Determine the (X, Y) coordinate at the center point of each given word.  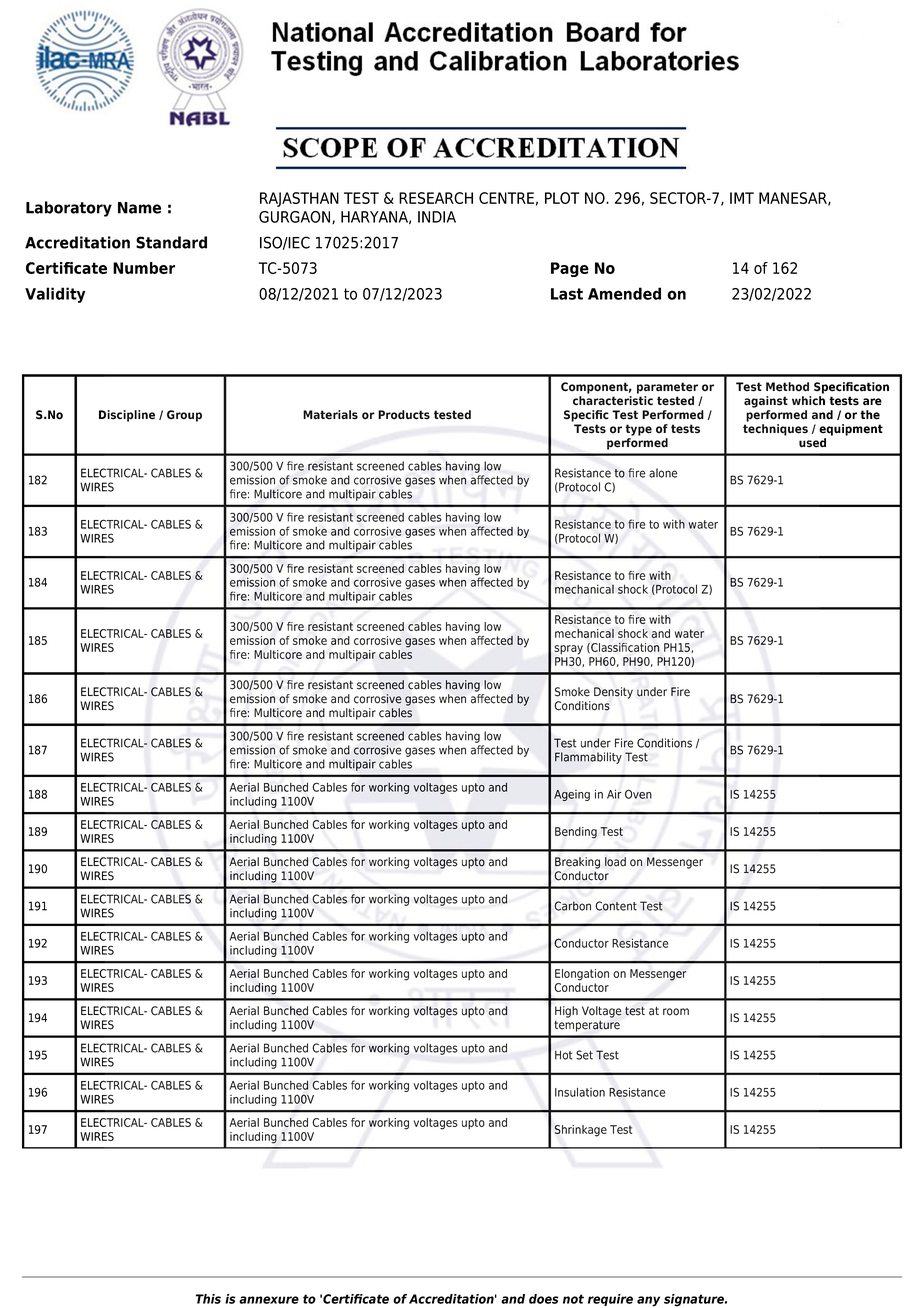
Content (616, 906)
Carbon (572, 906)
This (208, 1299)
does (544, 1299)
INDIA (437, 217)
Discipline (127, 416)
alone (663, 473)
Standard (171, 242)
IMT (742, 198)
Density (613, 693)
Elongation (582, 975)
